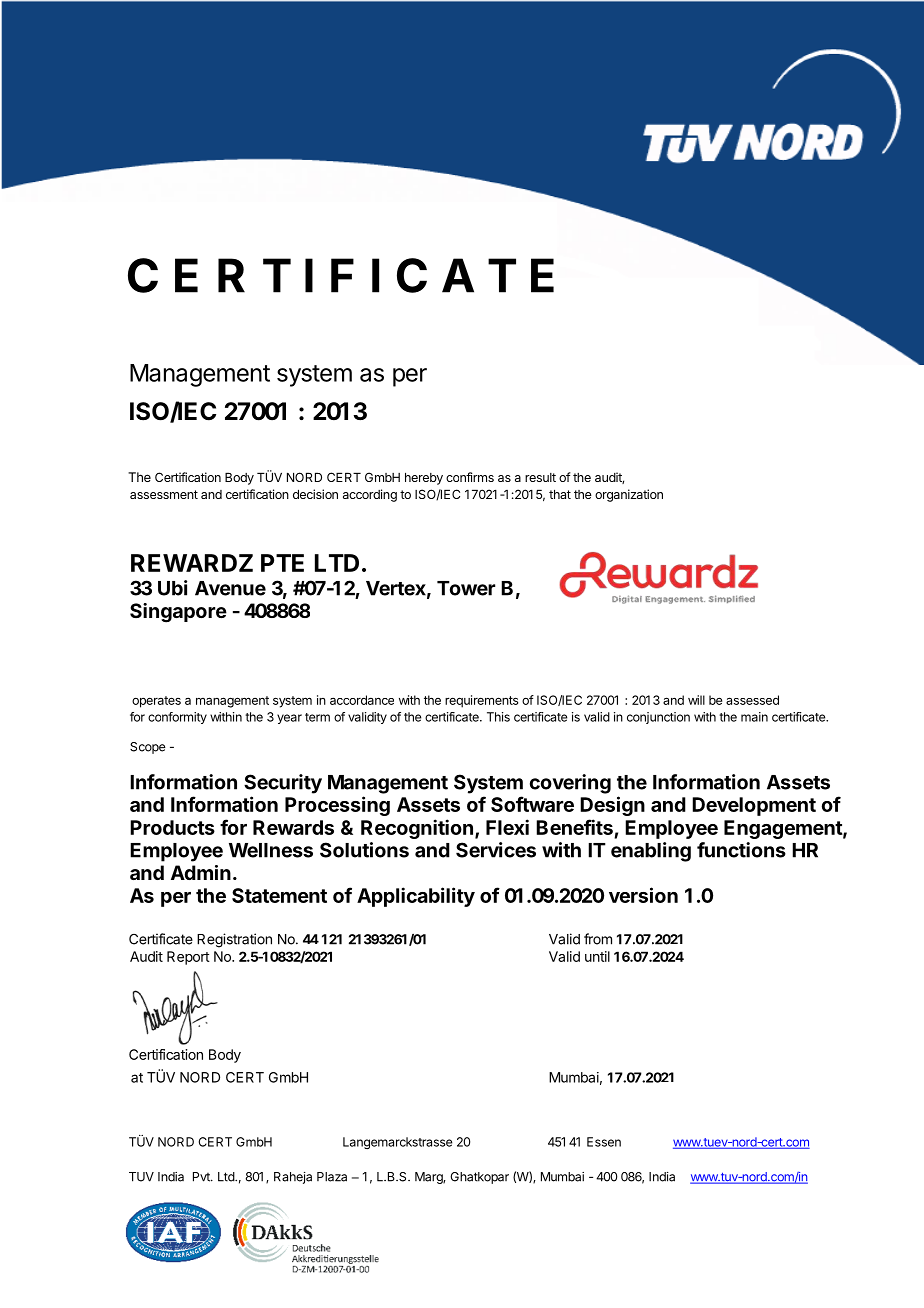 This screenshot has width=924, height=1308. What do you see at coordinates (332, 1177) in the screenshot?
I see `Plaza` at bounding box center [332, 1177].
